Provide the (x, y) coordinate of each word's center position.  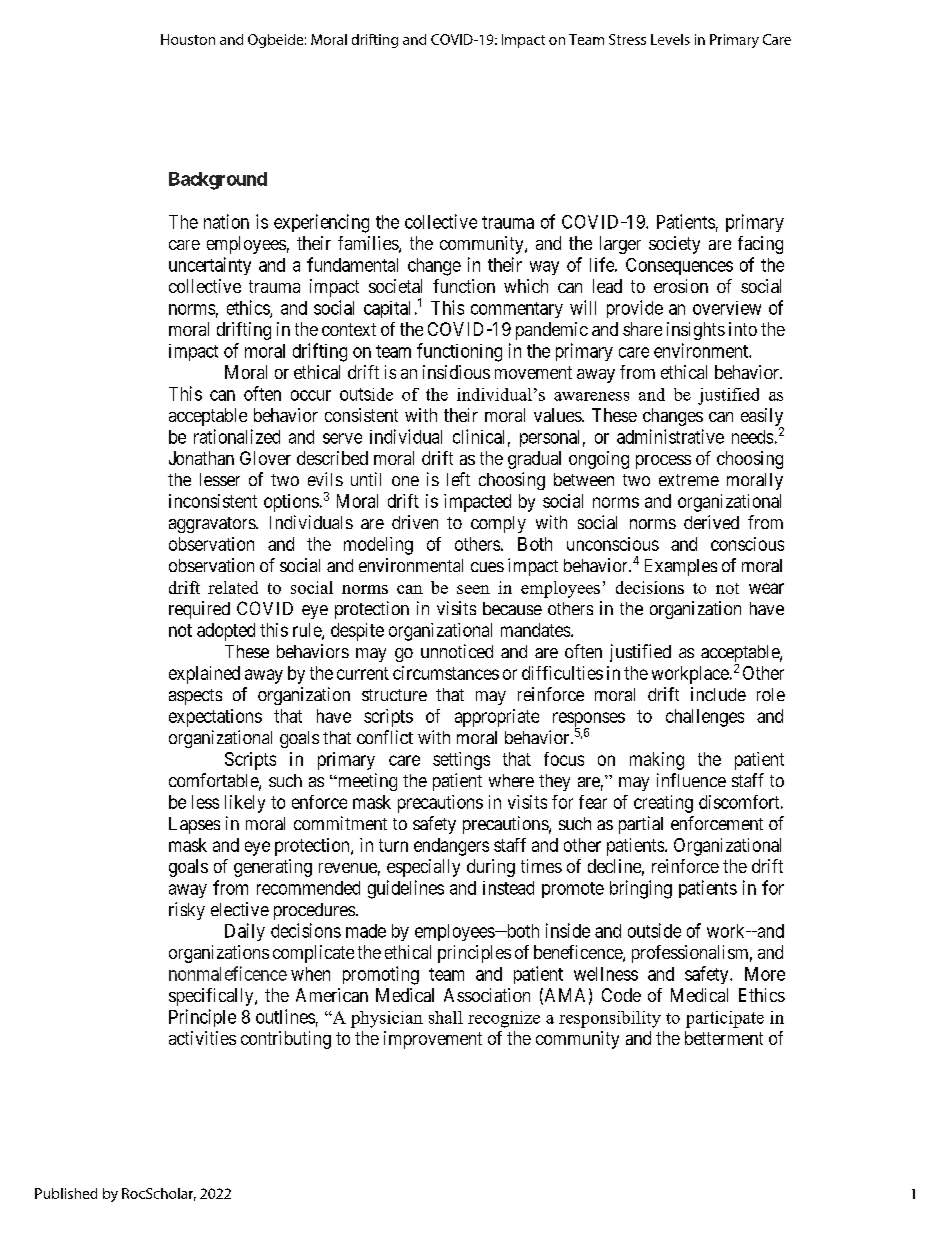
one (405, 481)
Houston (188, 39)
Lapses (194, 825)
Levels (670, 39)
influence (691, 780)
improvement (433, 1040)
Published (66, 1193)
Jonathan (201, 458)
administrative (670, 436)
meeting (366, 782)
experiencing (321, 223)
